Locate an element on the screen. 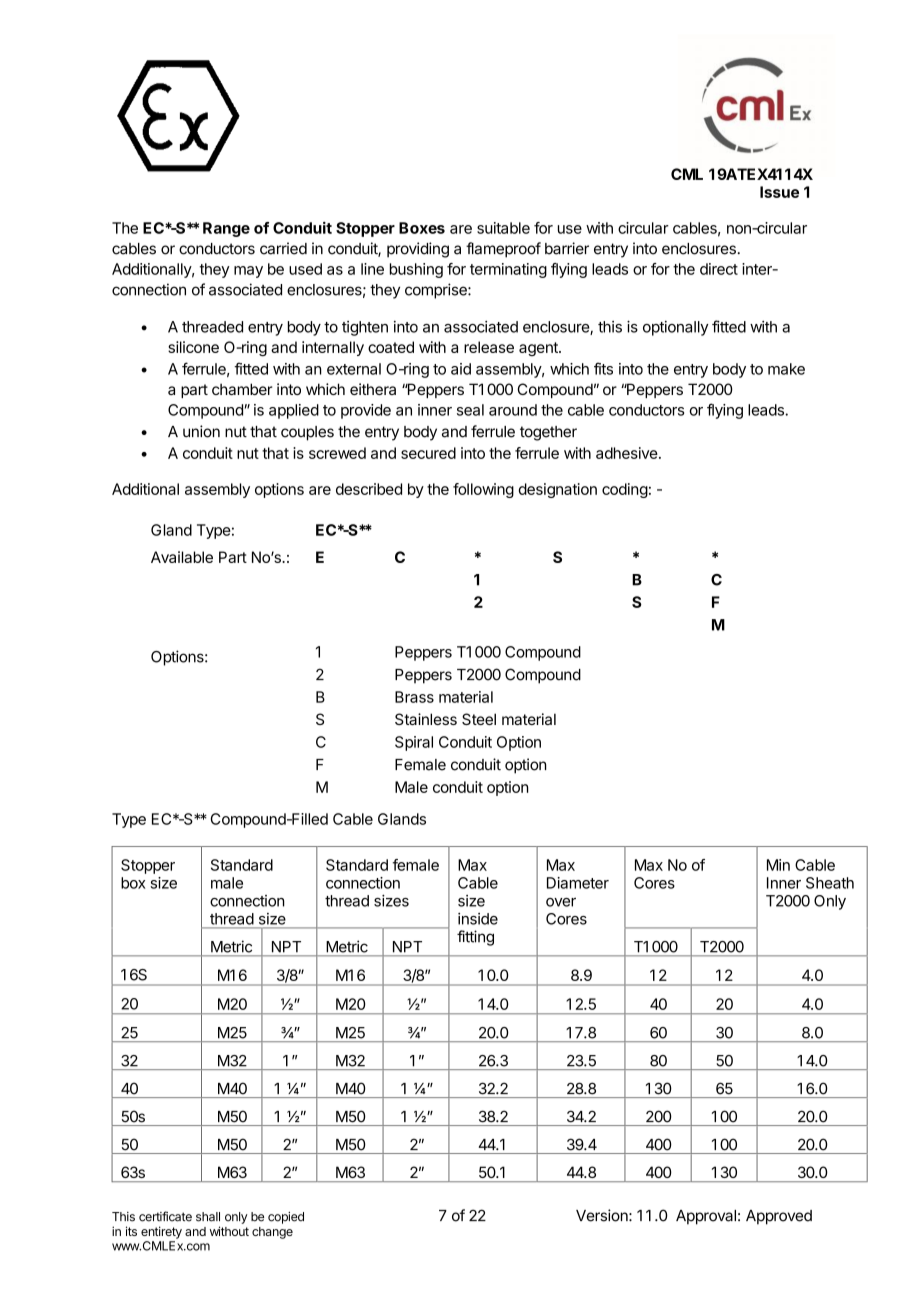 The height and width of the screenshot is (1308, 924). shall is located at coordinates (208, 1217).
